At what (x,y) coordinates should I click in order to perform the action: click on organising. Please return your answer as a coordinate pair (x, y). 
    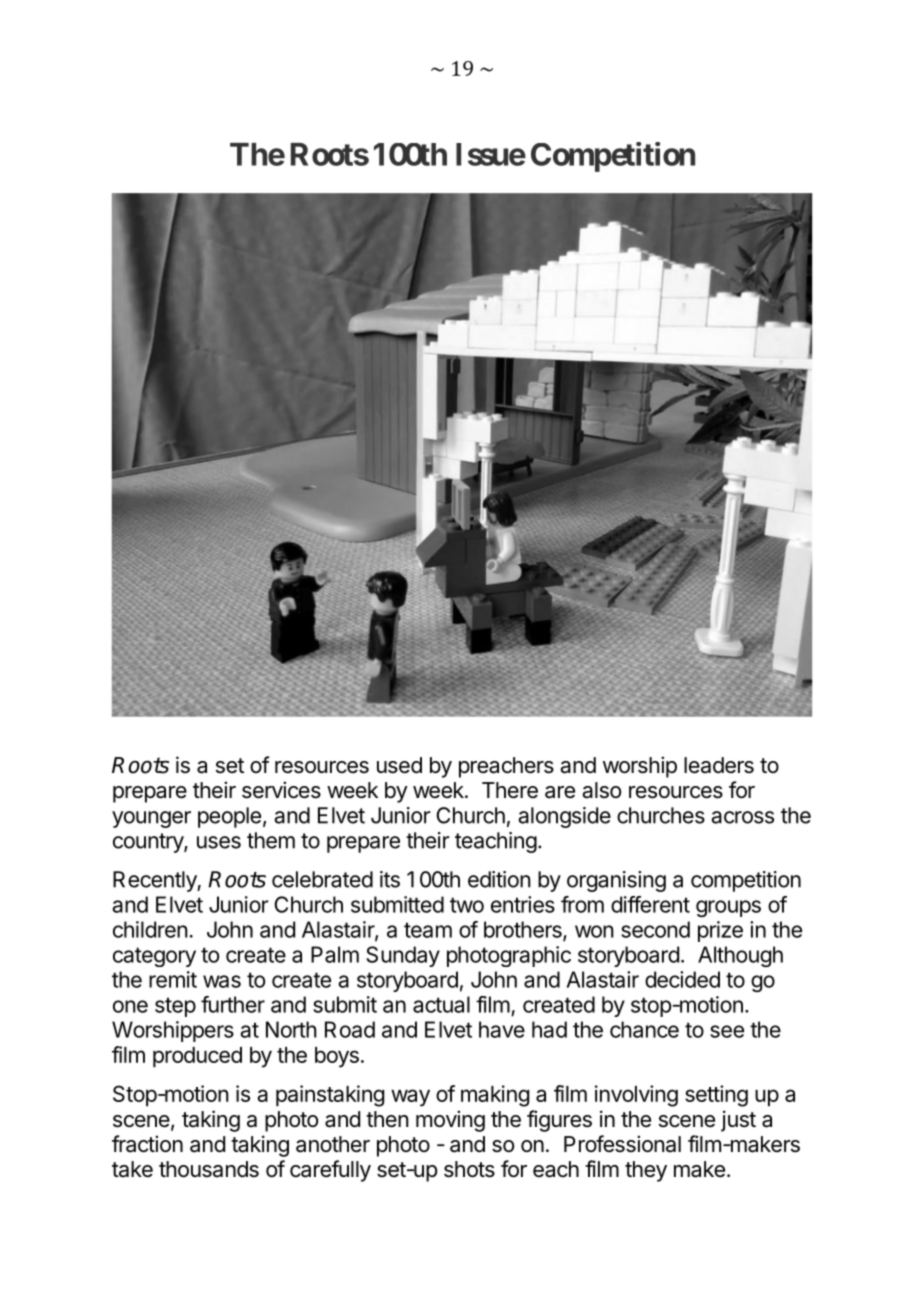
    Looking at the image, I should click on (616, 881).
